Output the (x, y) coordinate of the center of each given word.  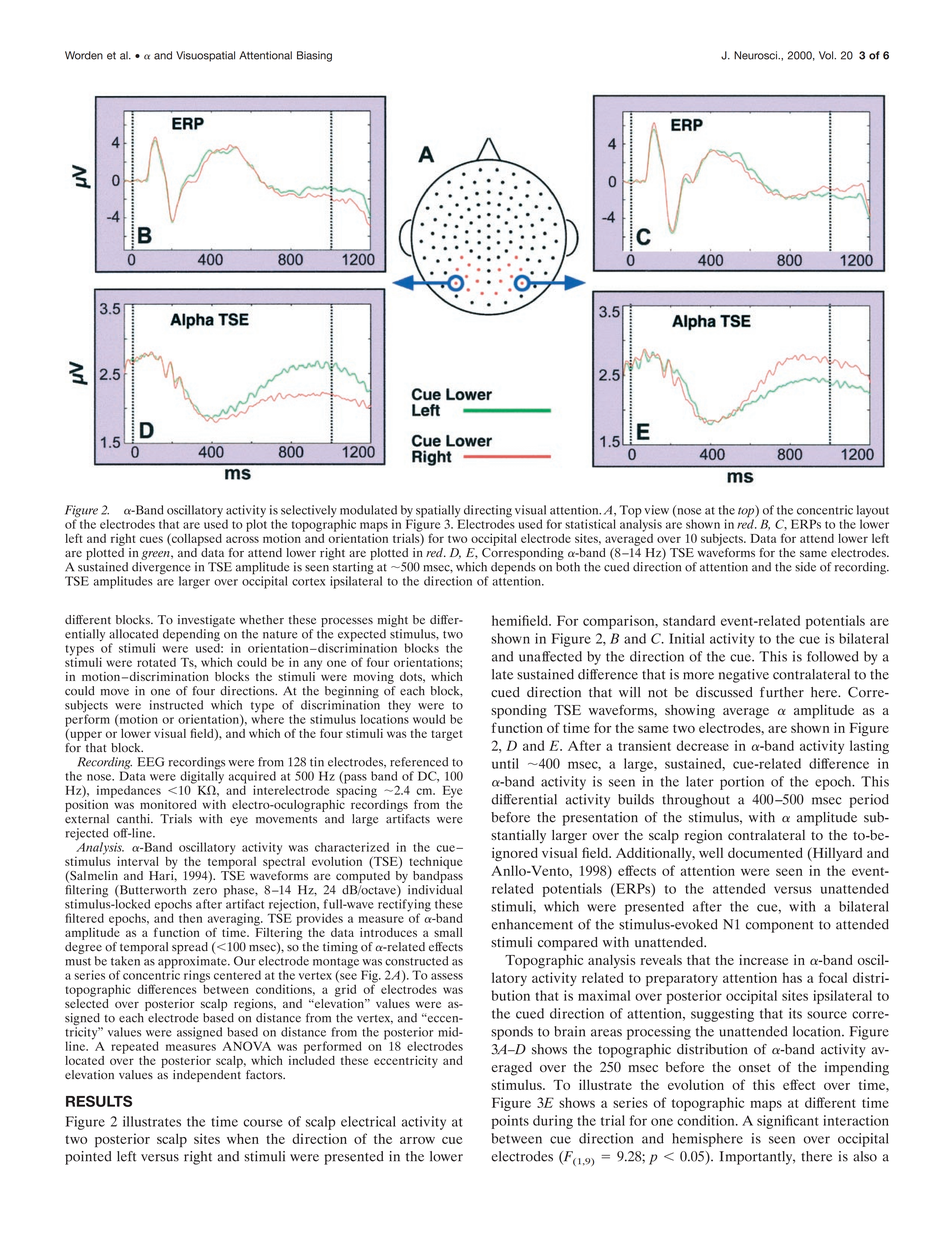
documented (765, 852)
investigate (206, 621)
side (805, 567)
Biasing (314, 56)
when (243, 1138)
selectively (309, 511)
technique (436, 862)
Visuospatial (205, 56)
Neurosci (756, 55)
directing (487, 512)
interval (138, 861)
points (510, 1122)
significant (788, 1122)
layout (873, 512)
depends (513, 569)
